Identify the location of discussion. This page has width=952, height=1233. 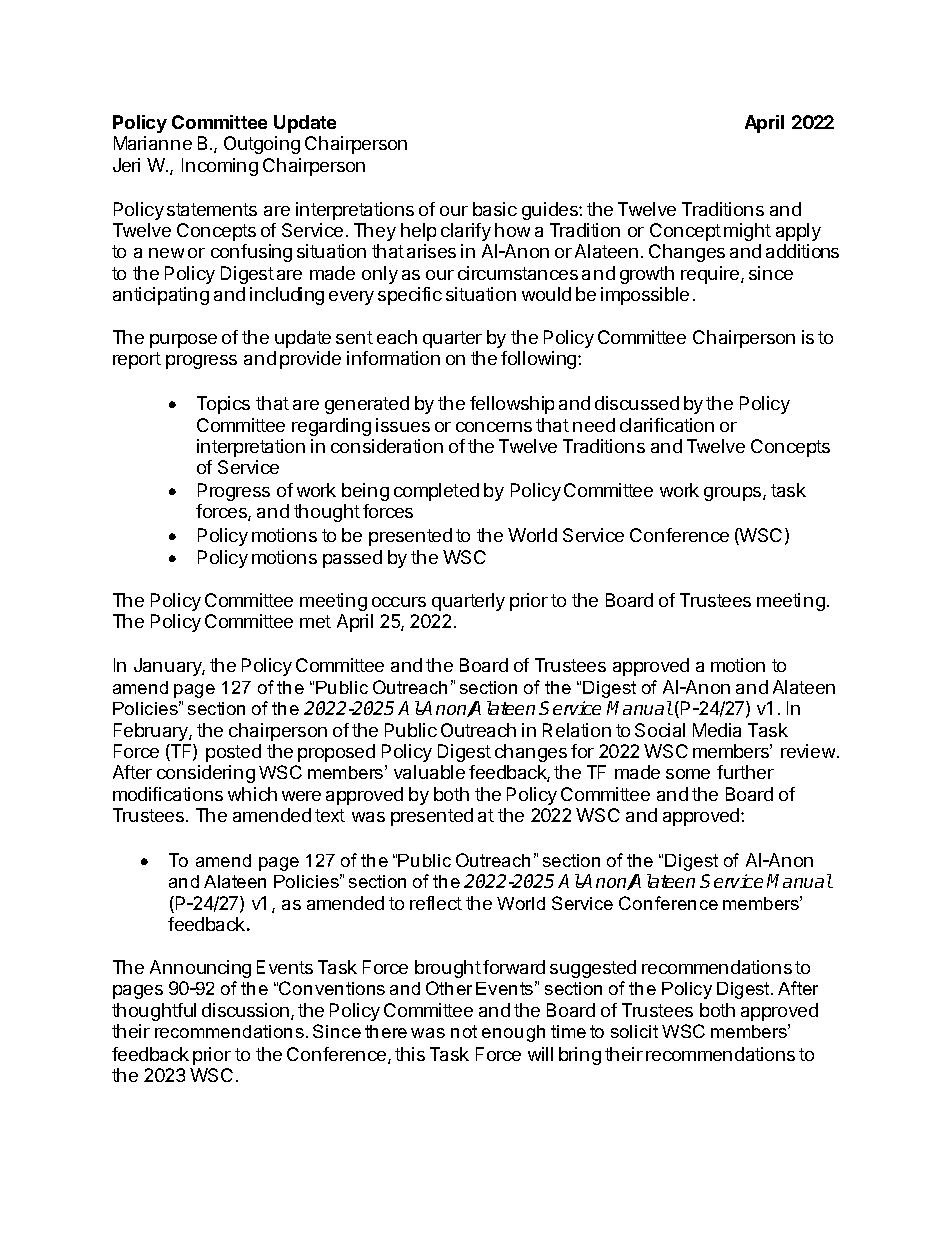
(247, 1011).
